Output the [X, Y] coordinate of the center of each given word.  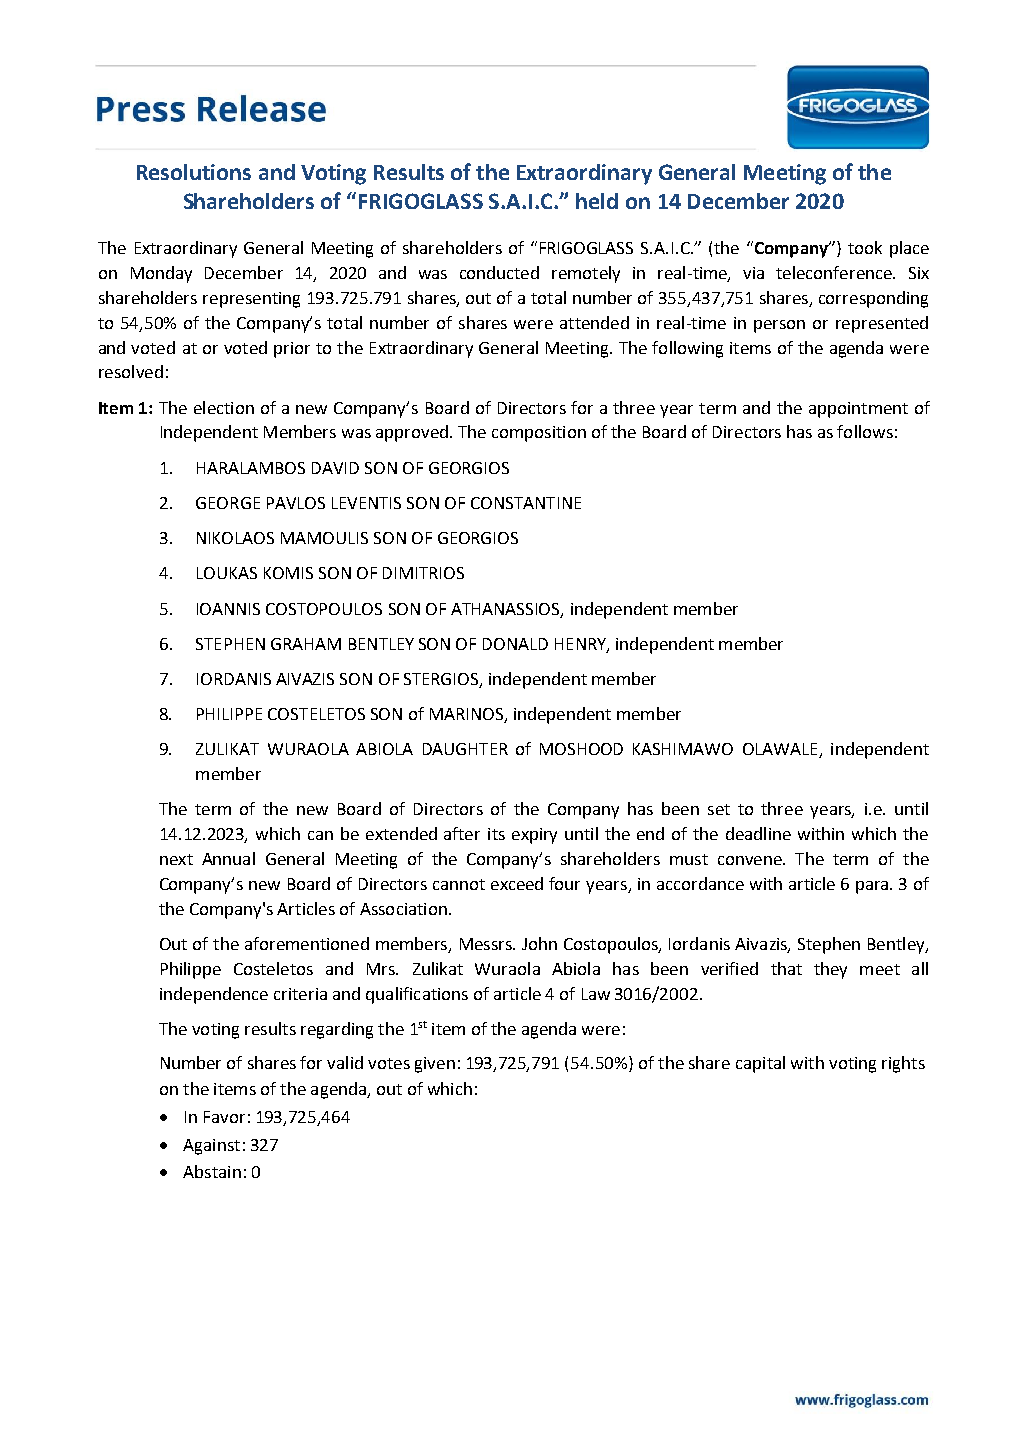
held [597, 201]
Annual [228, 858]
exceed [517, 883]
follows [865, 431]
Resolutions [194, 172]
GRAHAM [306, 644]
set [719, 809]
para [873, 887]
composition [539, 434]
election [224, 407]
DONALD [515, 644]
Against [211, 1147]
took [865, 247]
